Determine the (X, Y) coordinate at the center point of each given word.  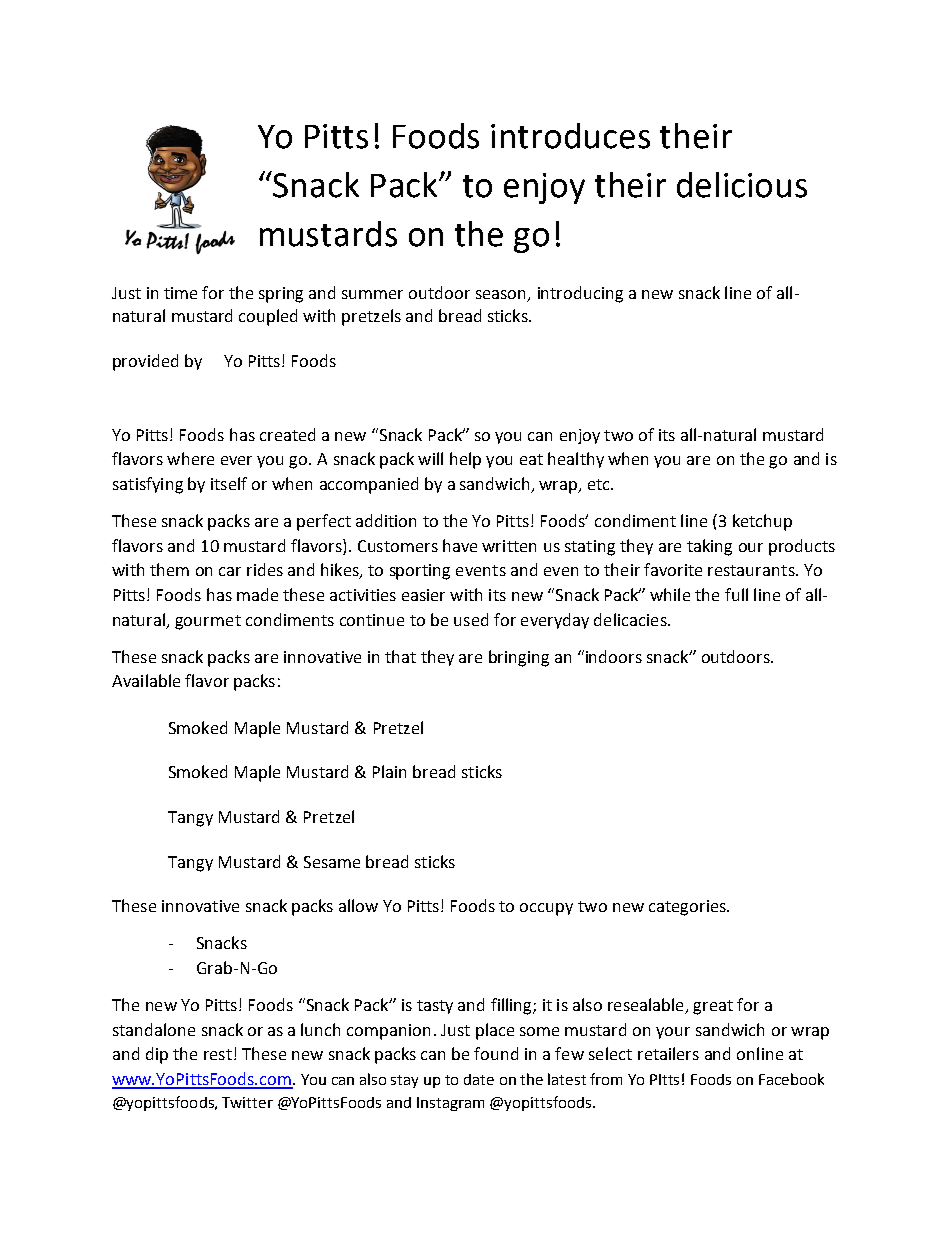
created (287, 434)
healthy (576, 460)
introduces (570, 136)
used (471, 619)
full (736, 594)
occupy (546, 909)
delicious (742, 185)
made (257, 594)
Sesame (332, 862)
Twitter (247, 1102)
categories (688, 908)
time (180, 293)
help (465, 460)
